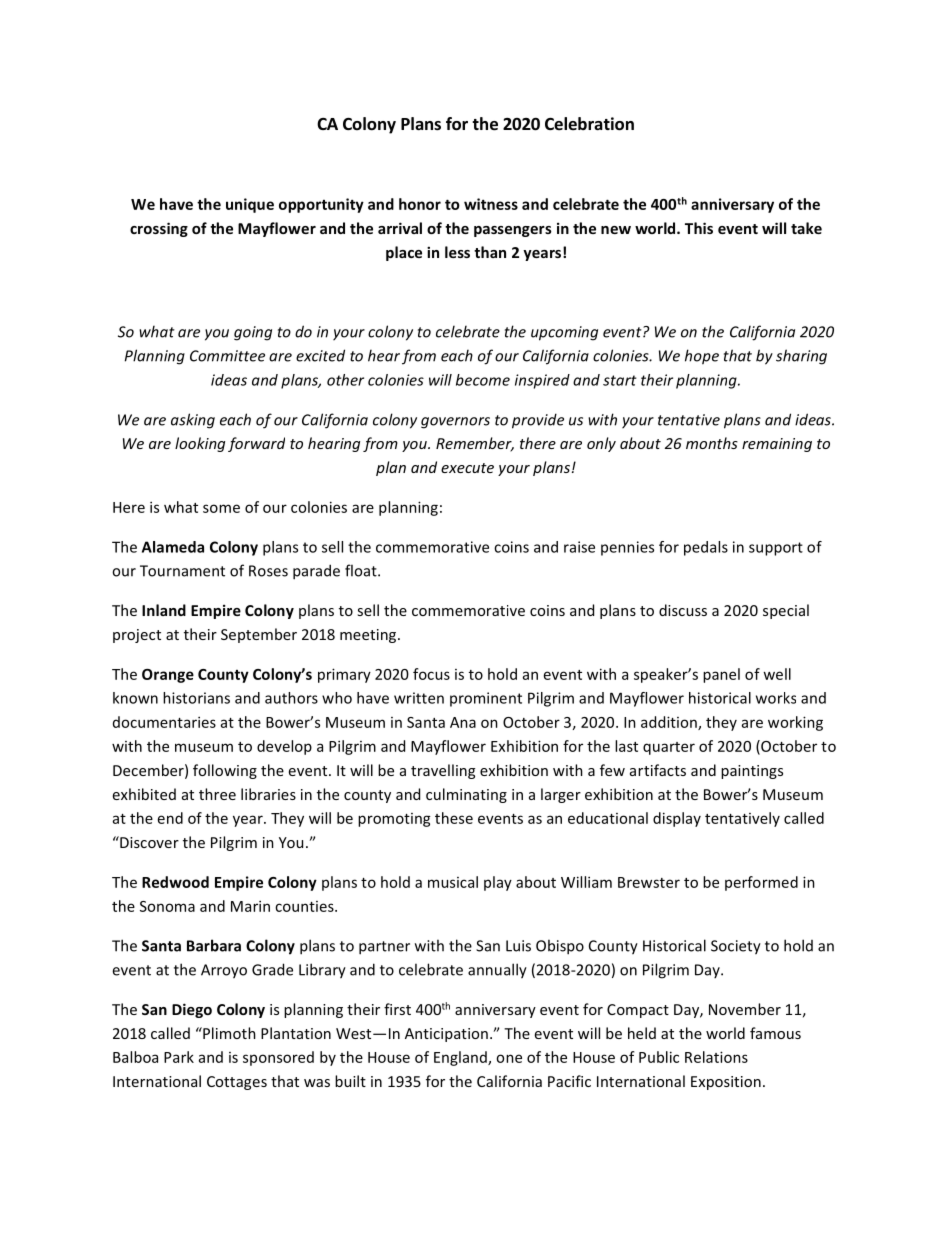 This screenshot has width=952, height=1233. I want to click on end, so click(170, 818).
